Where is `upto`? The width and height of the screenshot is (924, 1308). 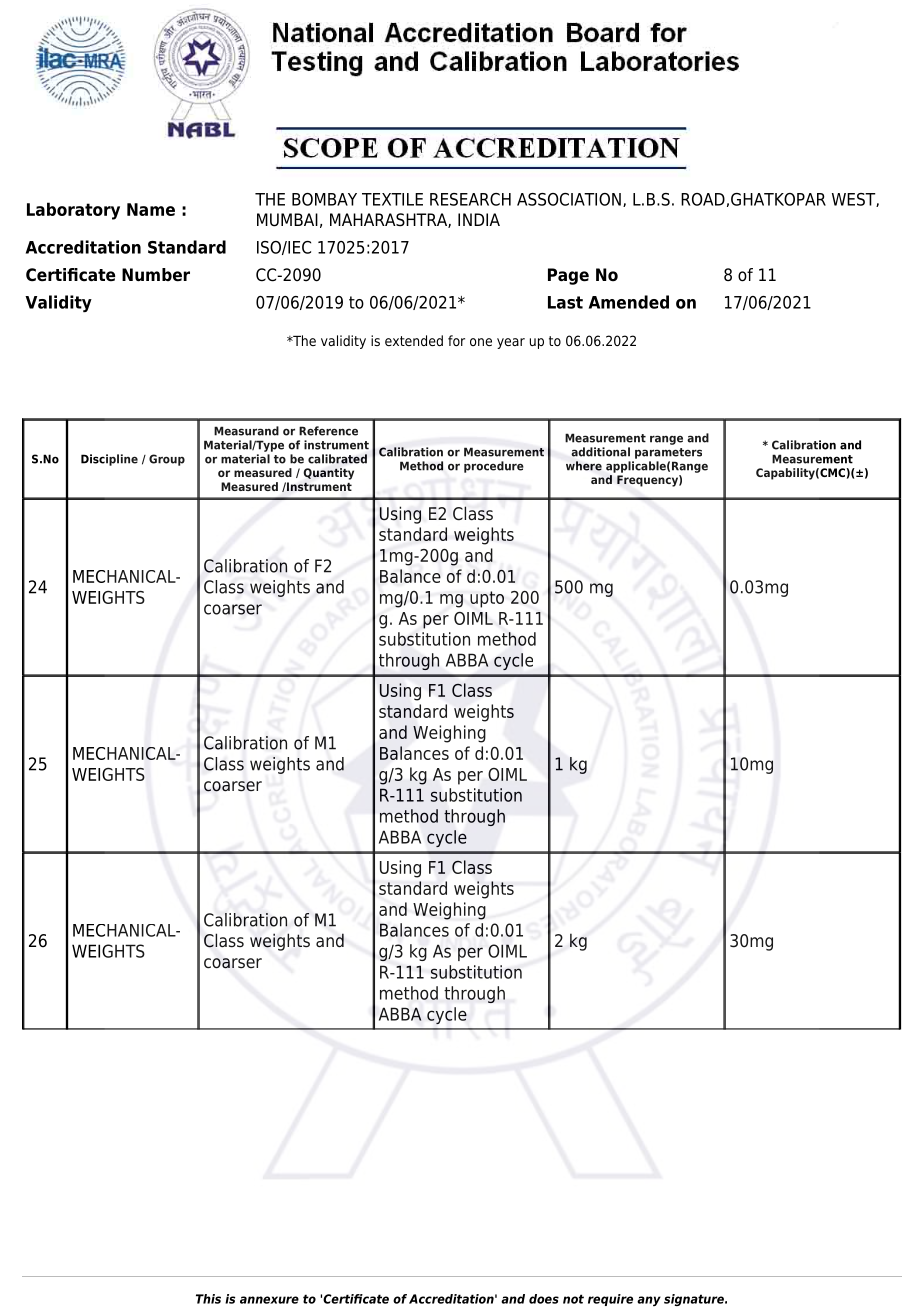 upto is located at coordinates (487, 599).
